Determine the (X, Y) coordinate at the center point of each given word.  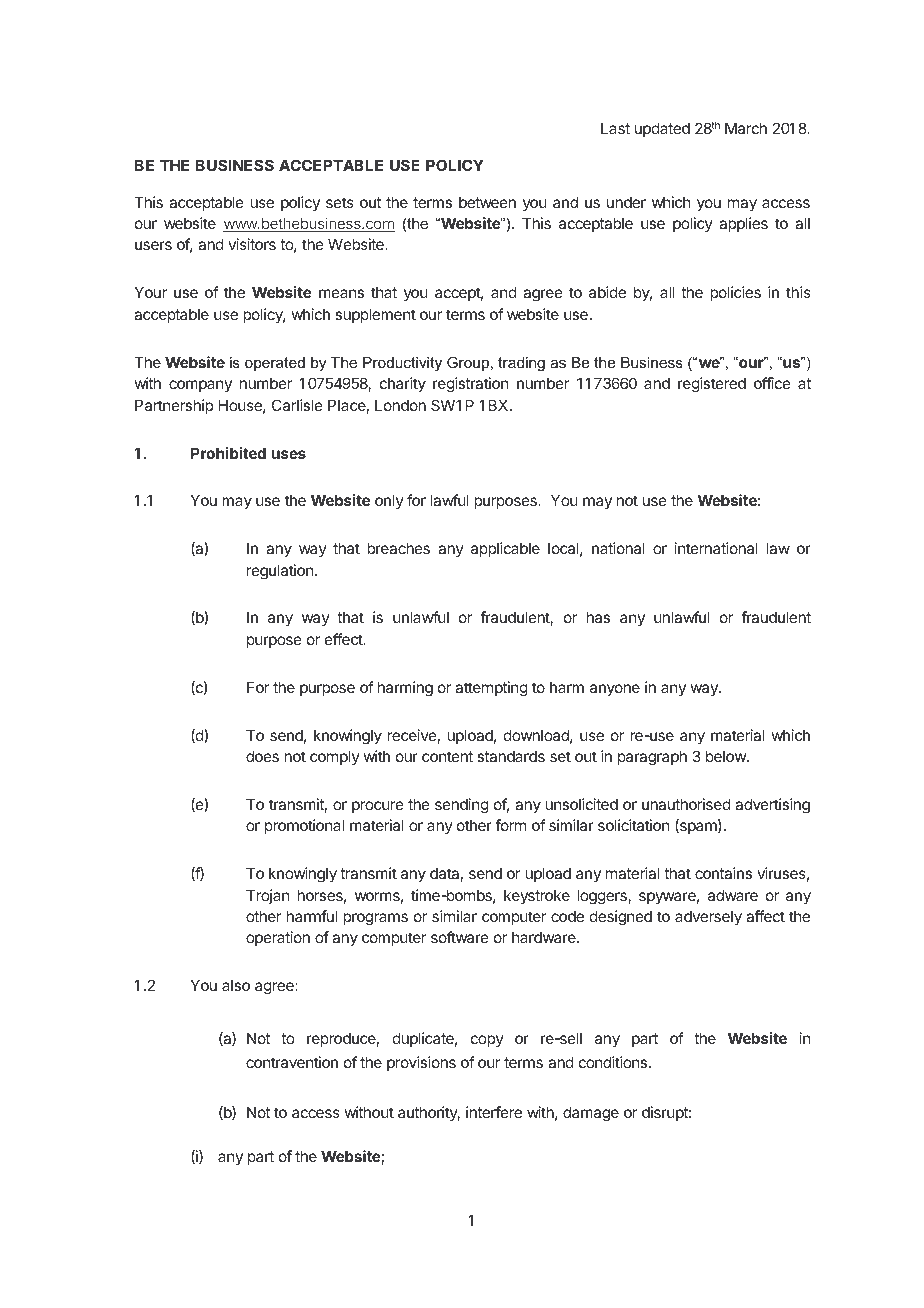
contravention (292, 1062)
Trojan (267, 896)
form (510, 825)
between (487, 202)
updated (662, 129)
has (598, 617)
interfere (494, 1112)
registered (712, 385)
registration (470, 385)
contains (723, 873)
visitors (252, 244)
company (200, 386)
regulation (280, 572)
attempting (491, 689)
